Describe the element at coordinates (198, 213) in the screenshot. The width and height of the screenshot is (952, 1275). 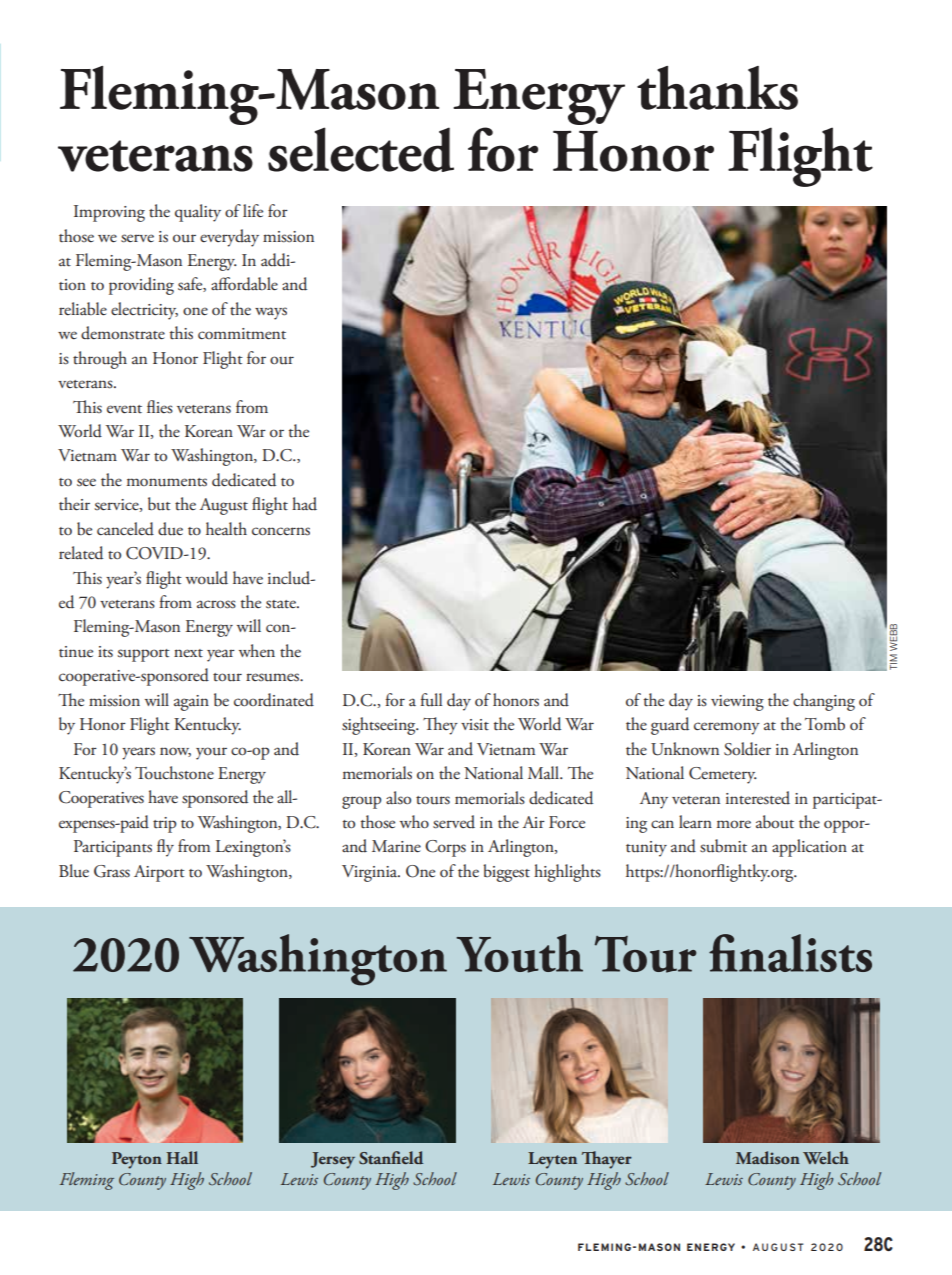
I see `quality` at that location.
